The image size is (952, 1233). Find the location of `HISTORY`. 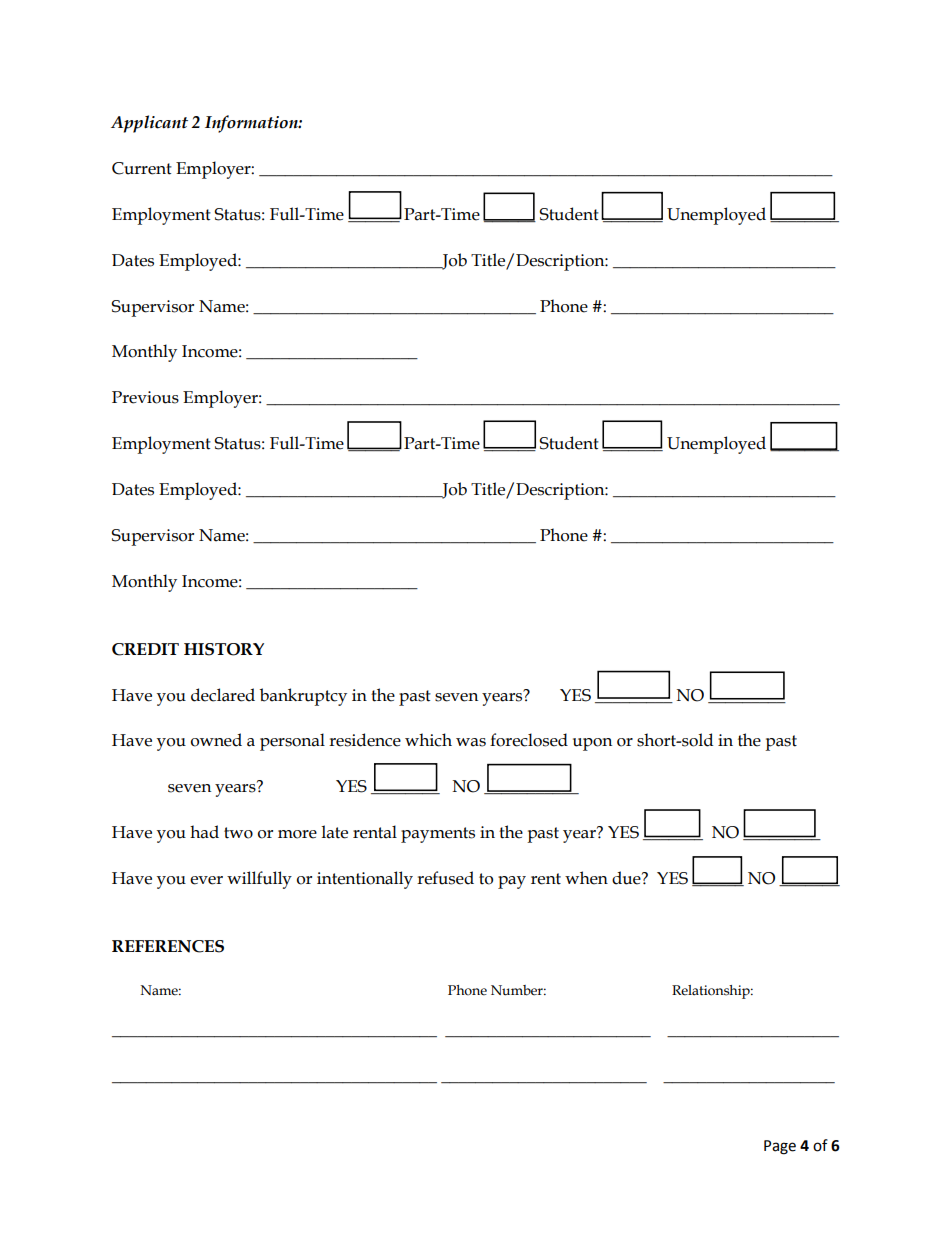

HISTORY is located at coordinates (224, 649).
